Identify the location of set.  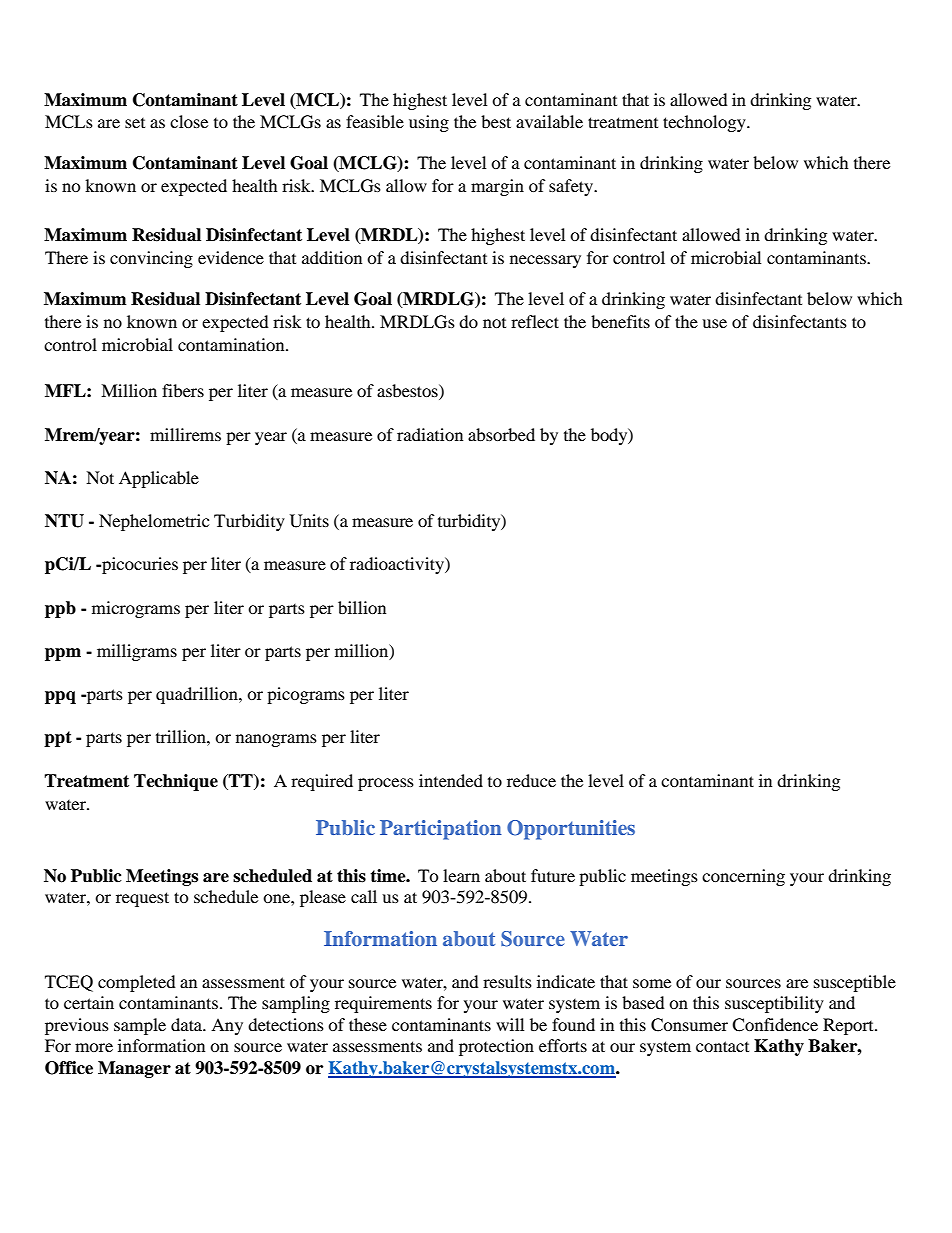
(135, 123).
